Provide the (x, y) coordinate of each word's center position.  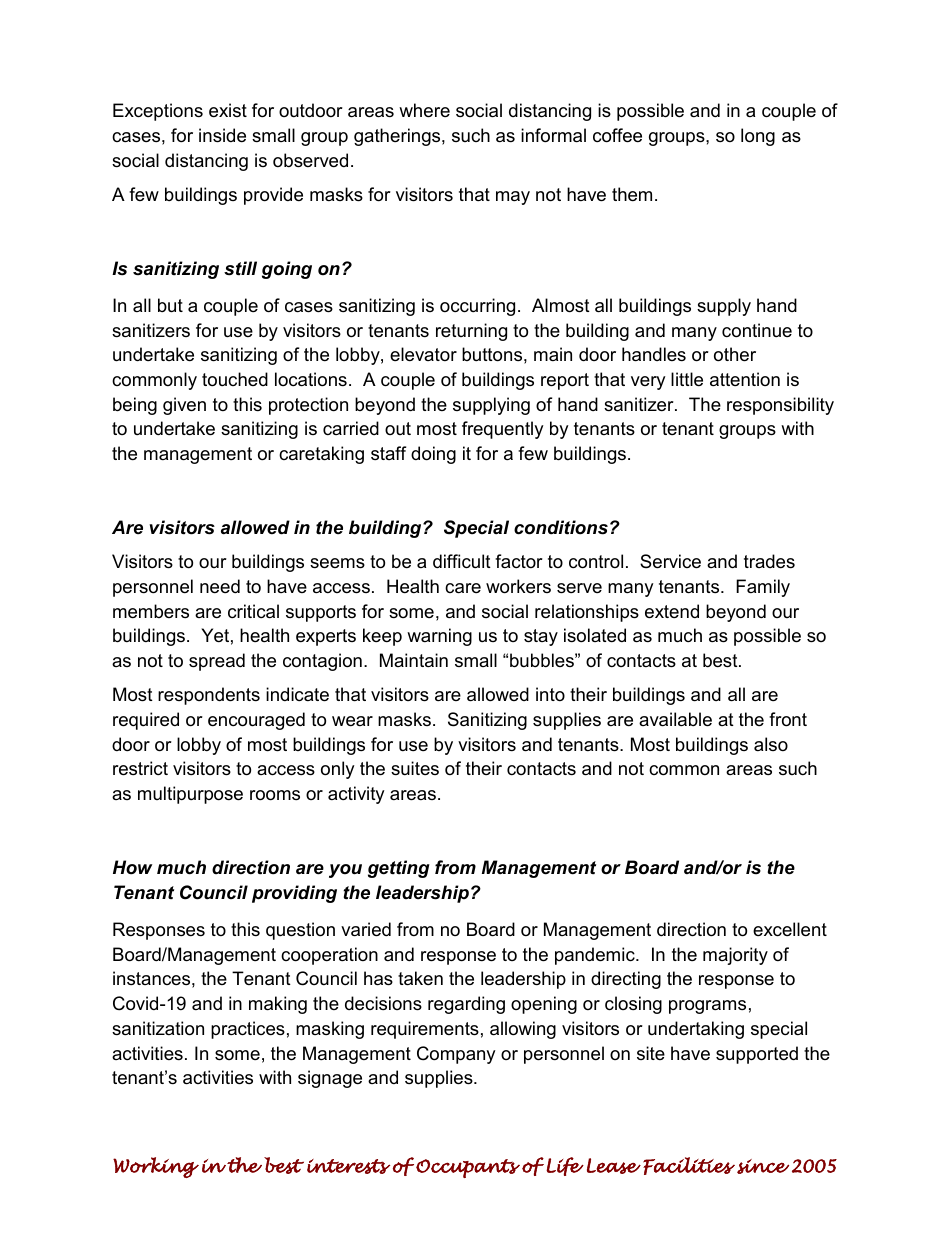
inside (222, 135)
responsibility (780, 406)
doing (433, 455)
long (758, 137)
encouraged (256, 721)
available (675, 719)
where (424, 110)
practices (248, 1030)
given (184, 406)
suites (415, 768)
